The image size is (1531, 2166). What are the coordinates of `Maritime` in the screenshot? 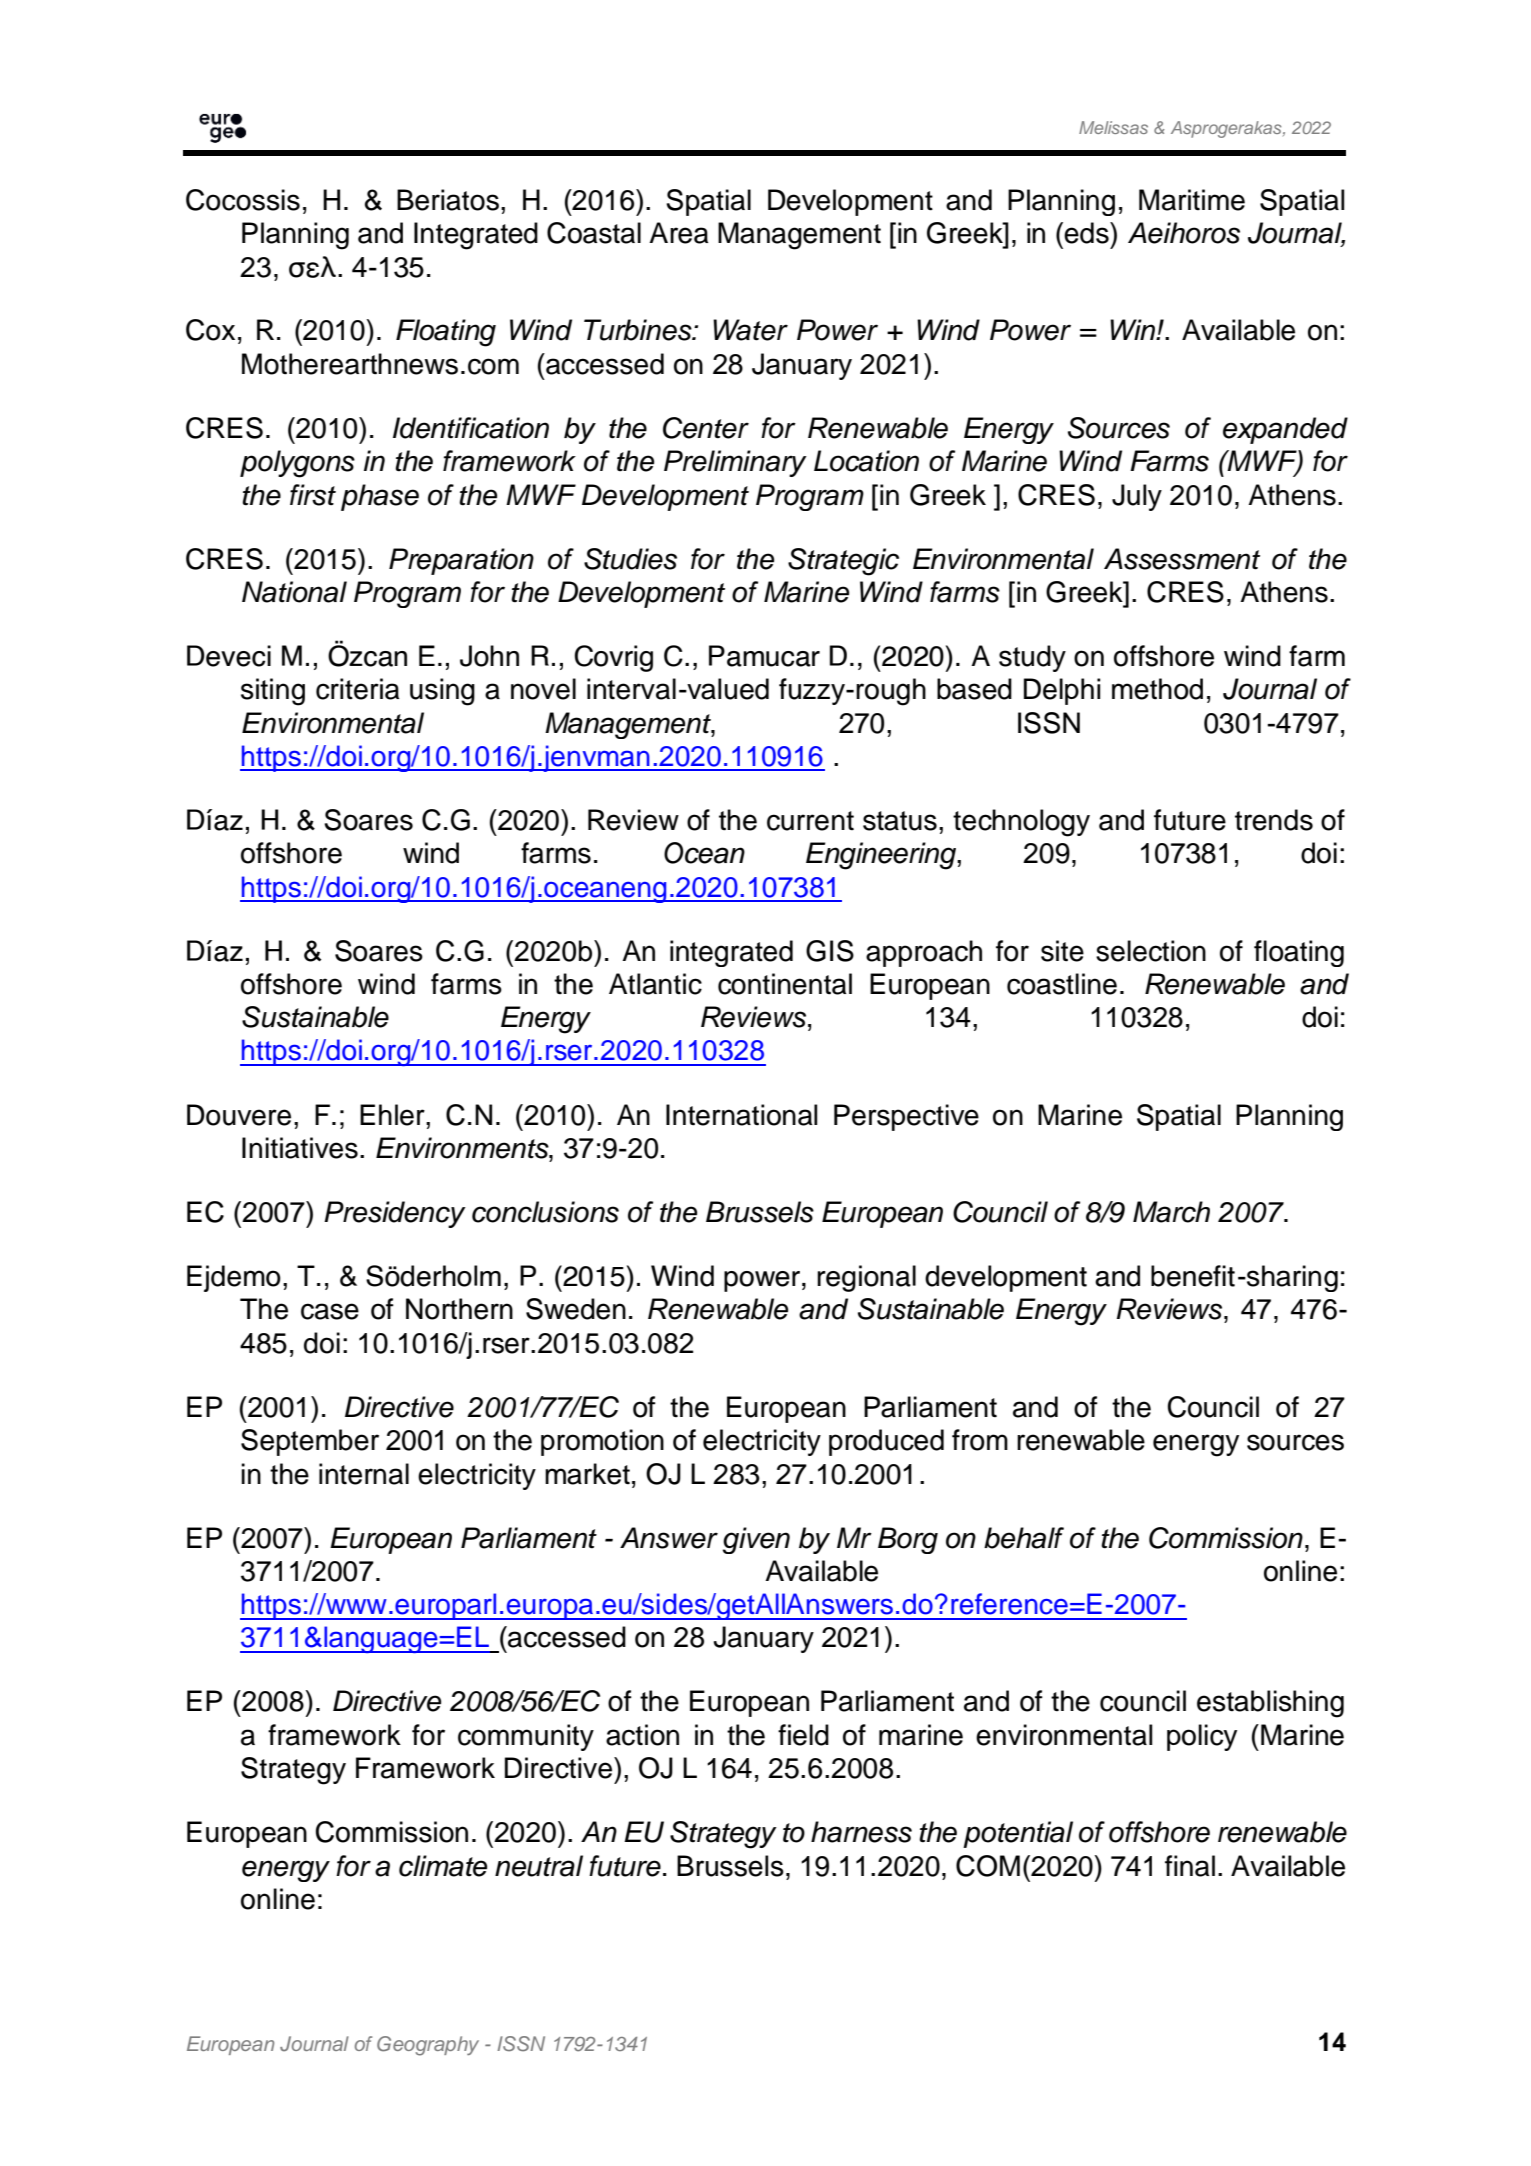 It's located at (1192, 200).
